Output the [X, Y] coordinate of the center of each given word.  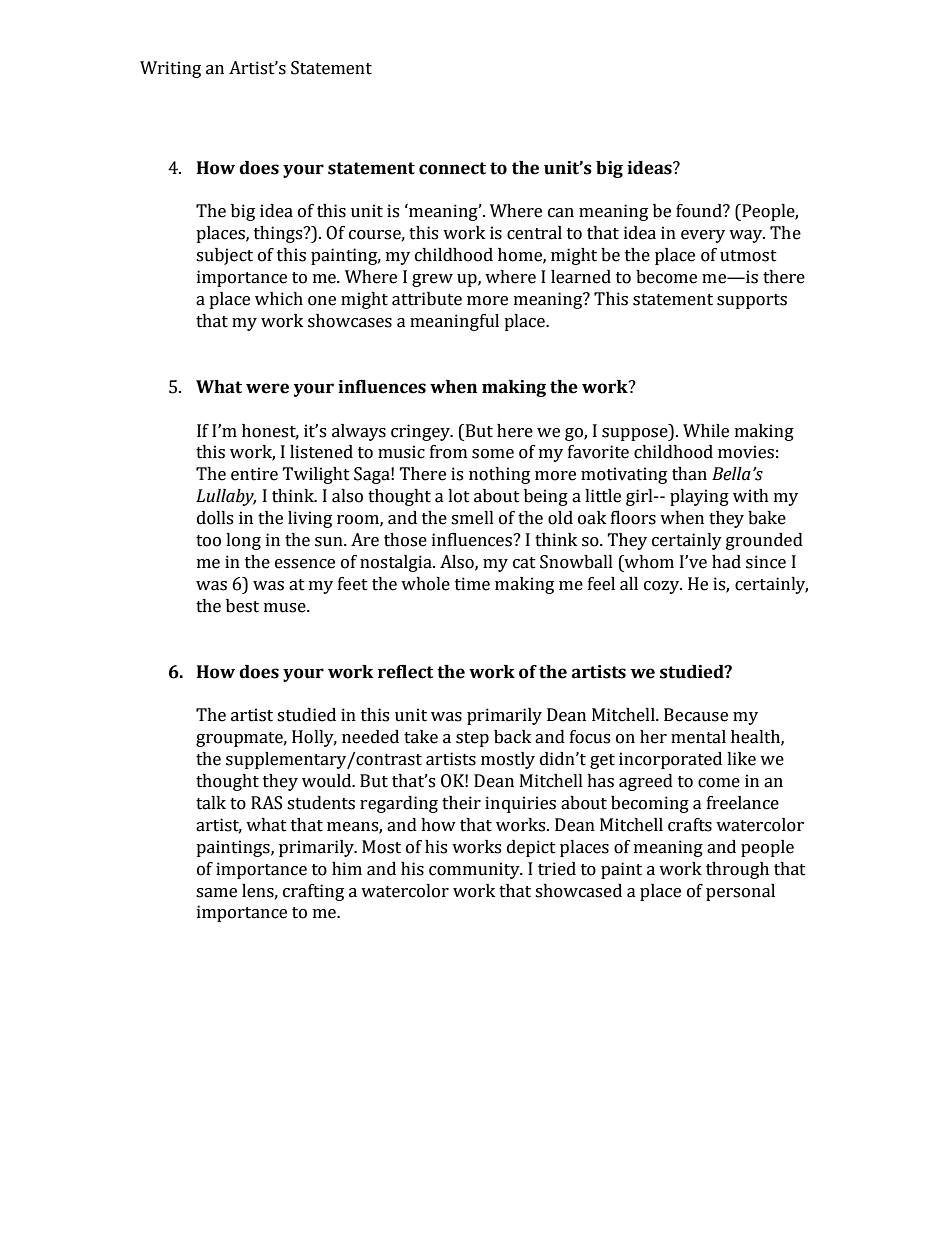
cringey [421, 432]
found [700, 211]
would [328, 781]
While [706, 431]
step [472, 739]
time [472, 584]
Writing [170, 69]
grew [432, 280]
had [726, 562]
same [216, 893]
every [703, 236]
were [267, 388]
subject [224, 256]
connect [452, 168]
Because [696, 715]
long [243, 541]
